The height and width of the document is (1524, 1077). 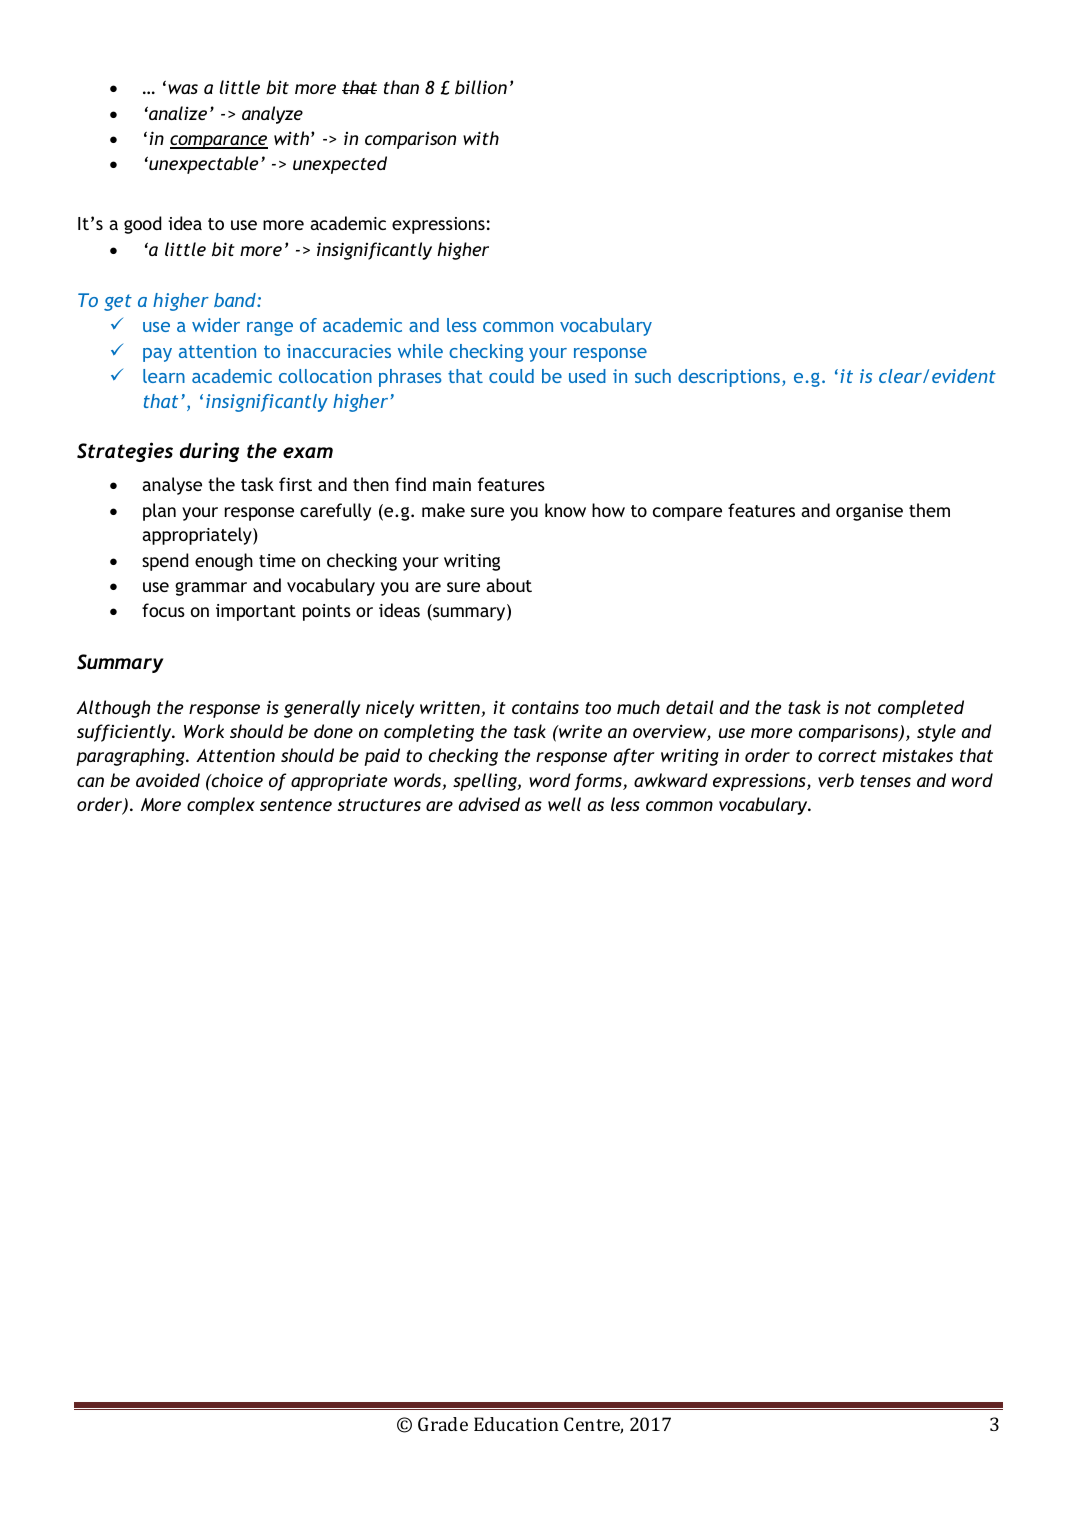 I want to click on descriptions, so click(x=730, y=378).
